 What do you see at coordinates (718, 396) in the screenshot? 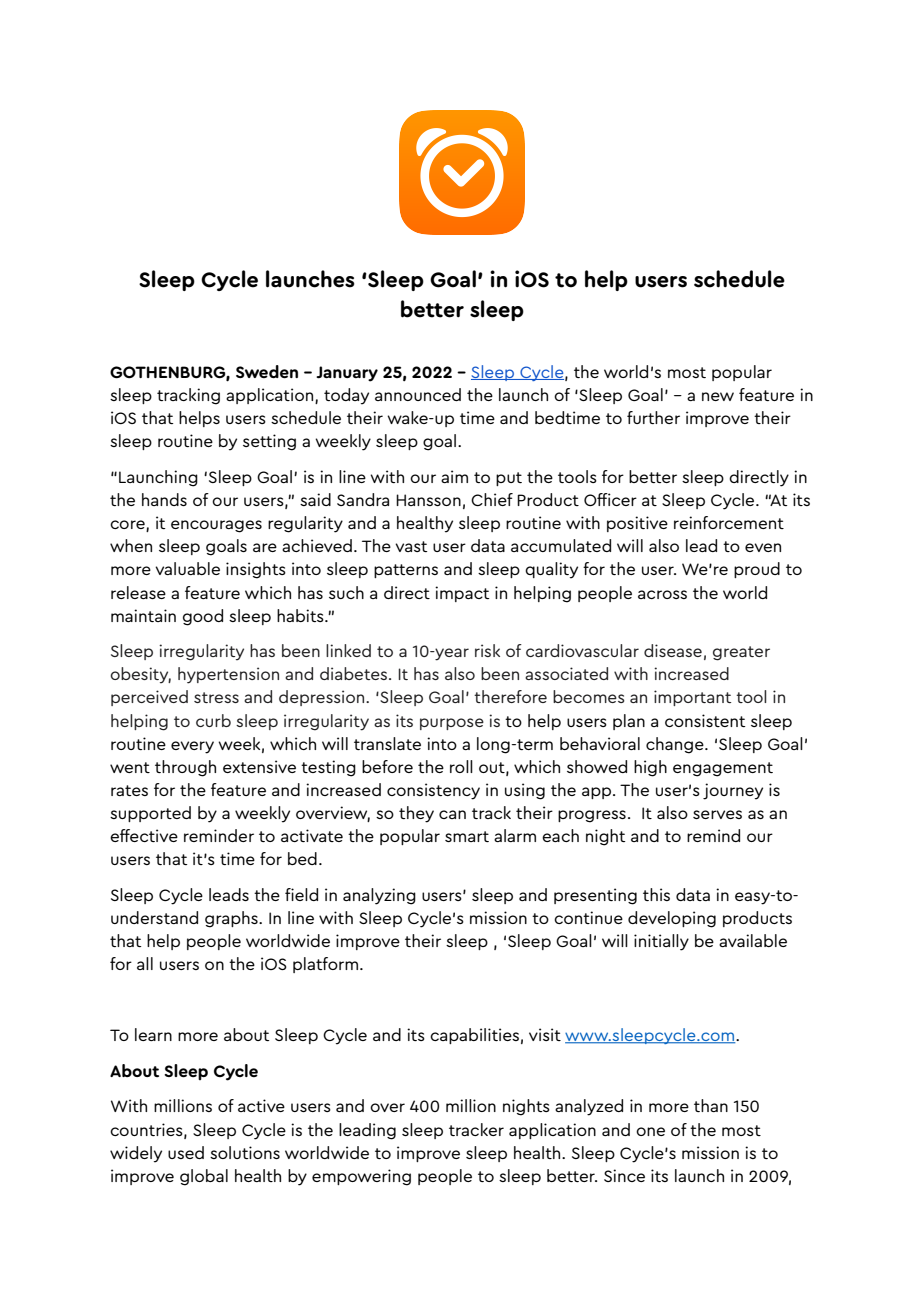
I see `new` at bounding box center [718, 396].
